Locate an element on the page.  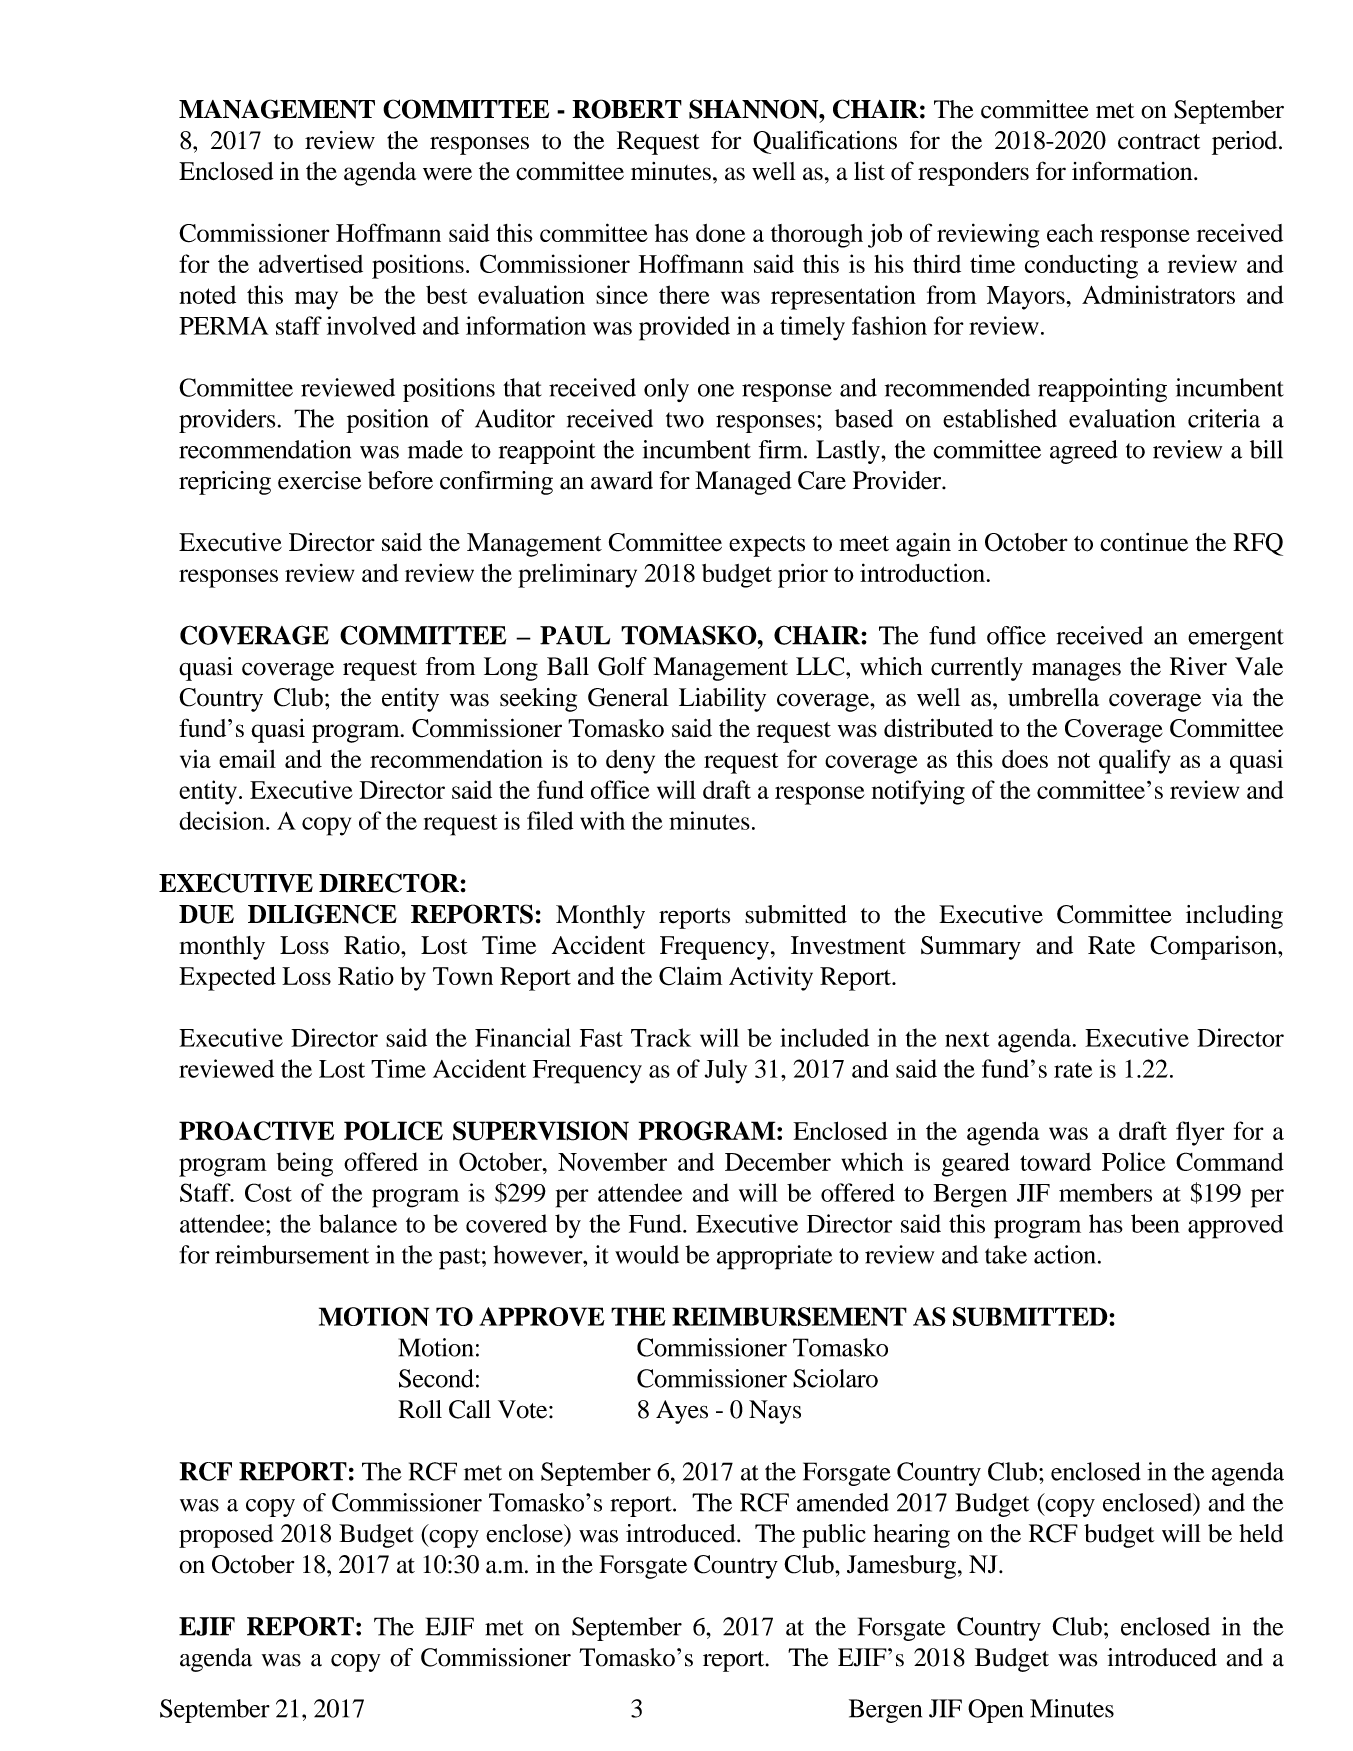
DILIGENCE is located at coordinates (322, 914).
